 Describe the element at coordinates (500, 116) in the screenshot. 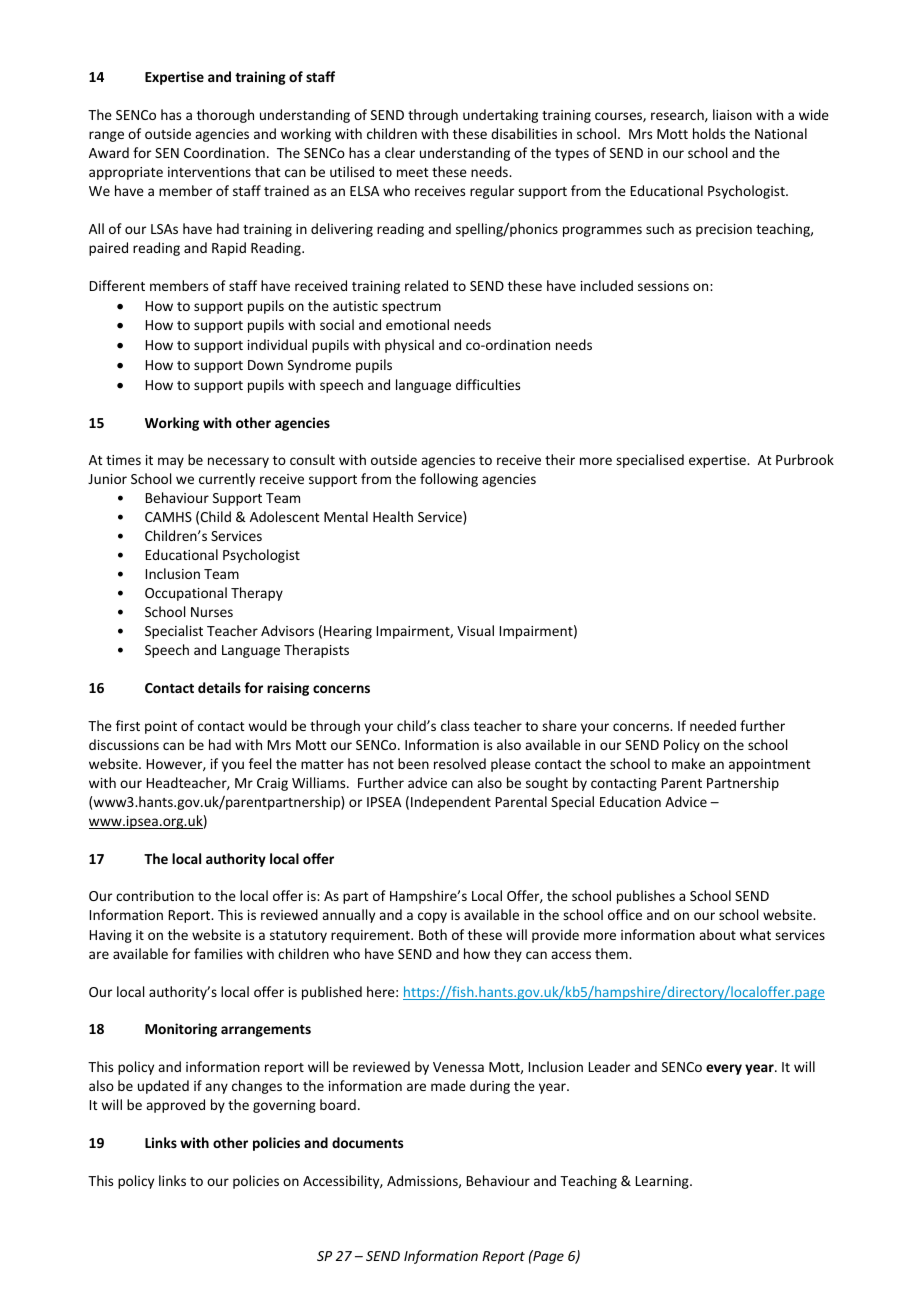

I see `undertaking` at that location.
